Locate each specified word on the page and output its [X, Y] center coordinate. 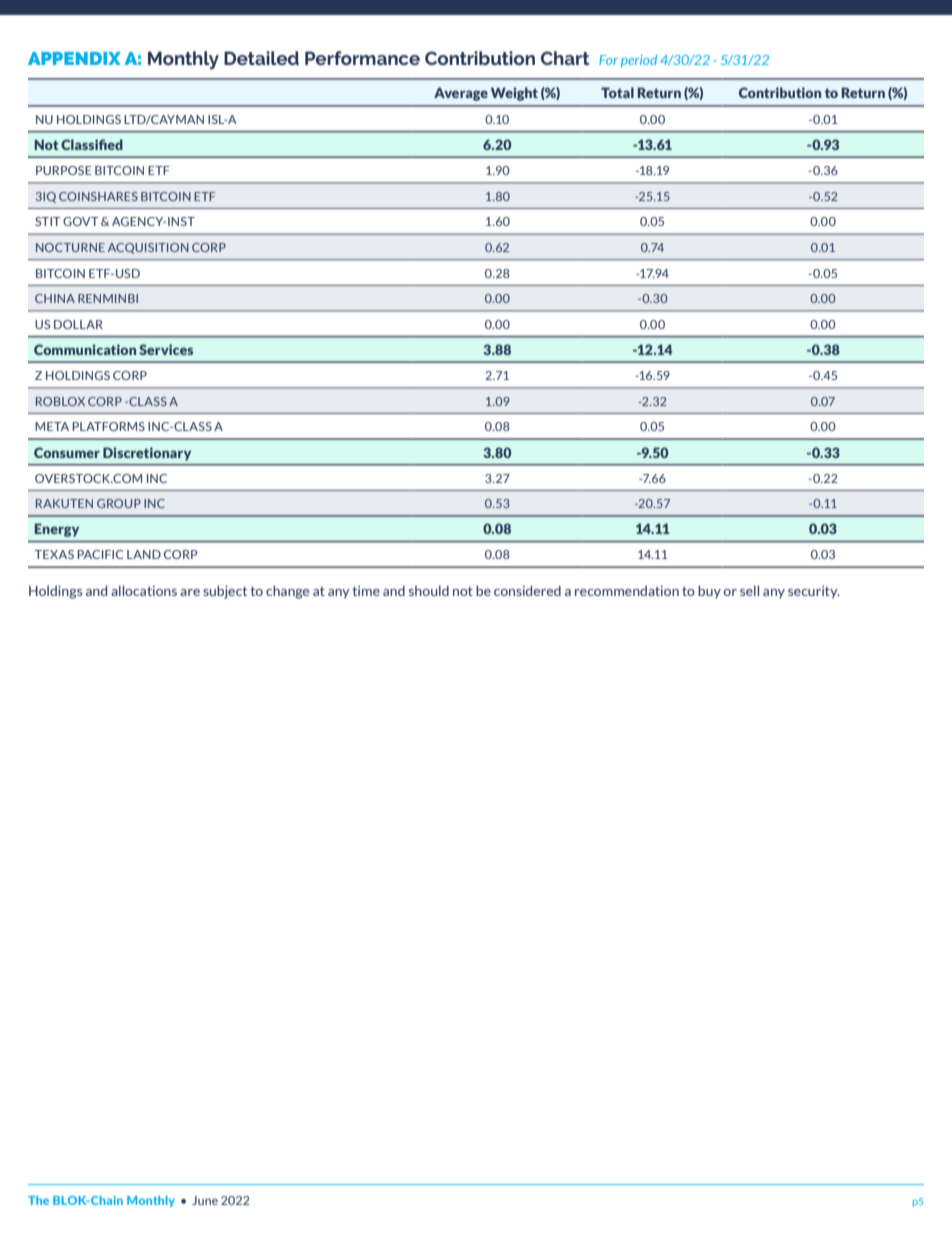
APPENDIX [74, 58]
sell [749, 590]
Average [461, 94]
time [366, 591]
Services [166, 349]
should [429, 590]
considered [527, 590]
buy [709, 592]
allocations [144, 590]
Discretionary [147, 454]
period [639, 61]
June [205, 1200]
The [38, 1200]
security [814, 592]
